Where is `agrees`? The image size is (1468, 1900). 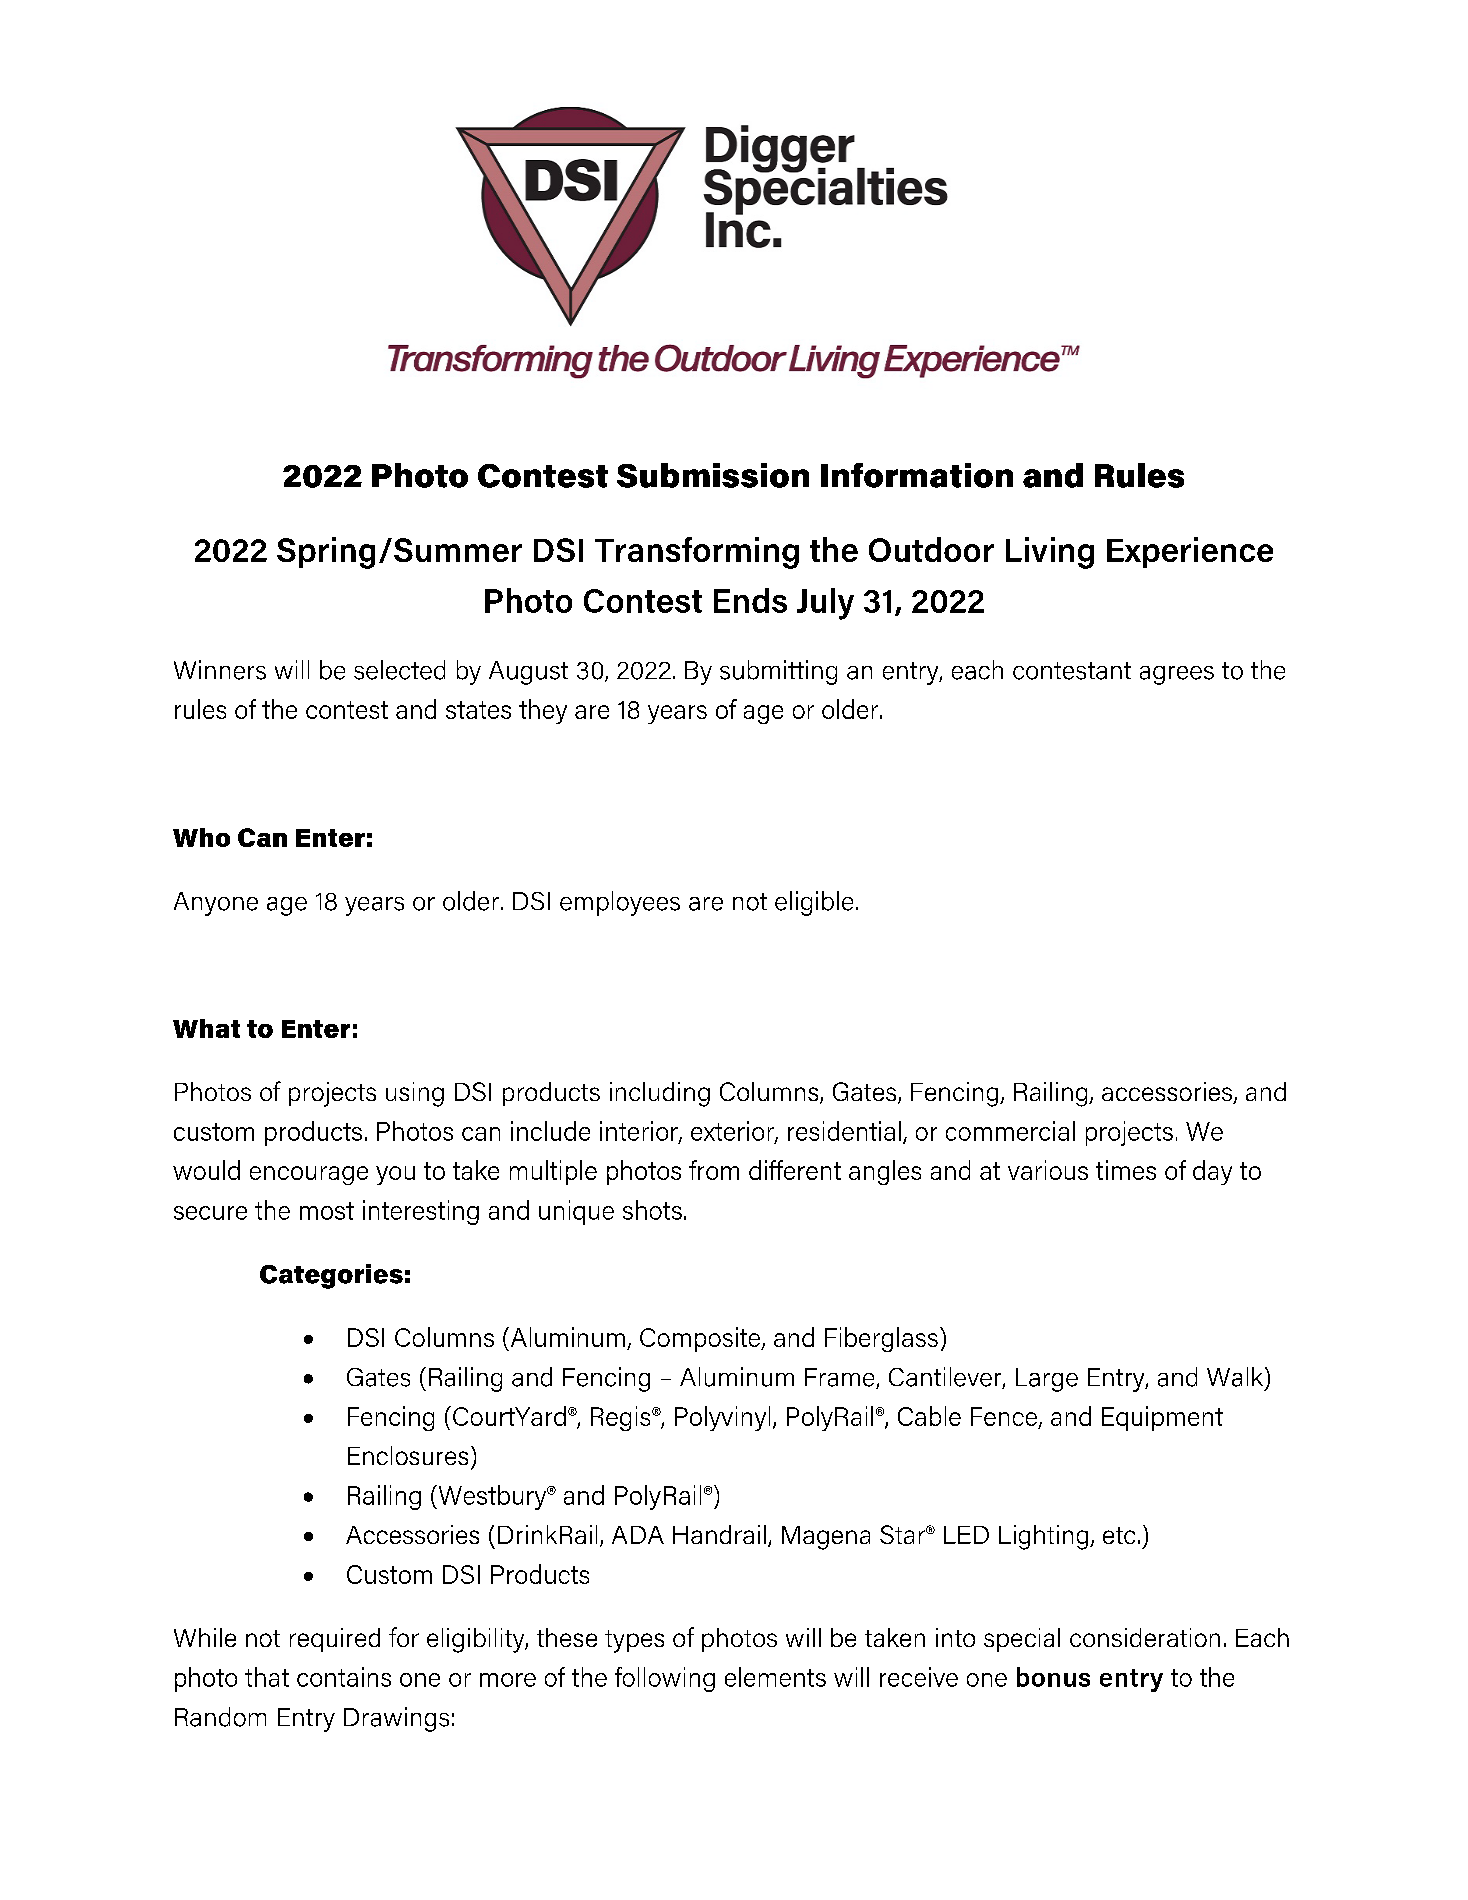
agrees is located at coordinates (1177, 675).
